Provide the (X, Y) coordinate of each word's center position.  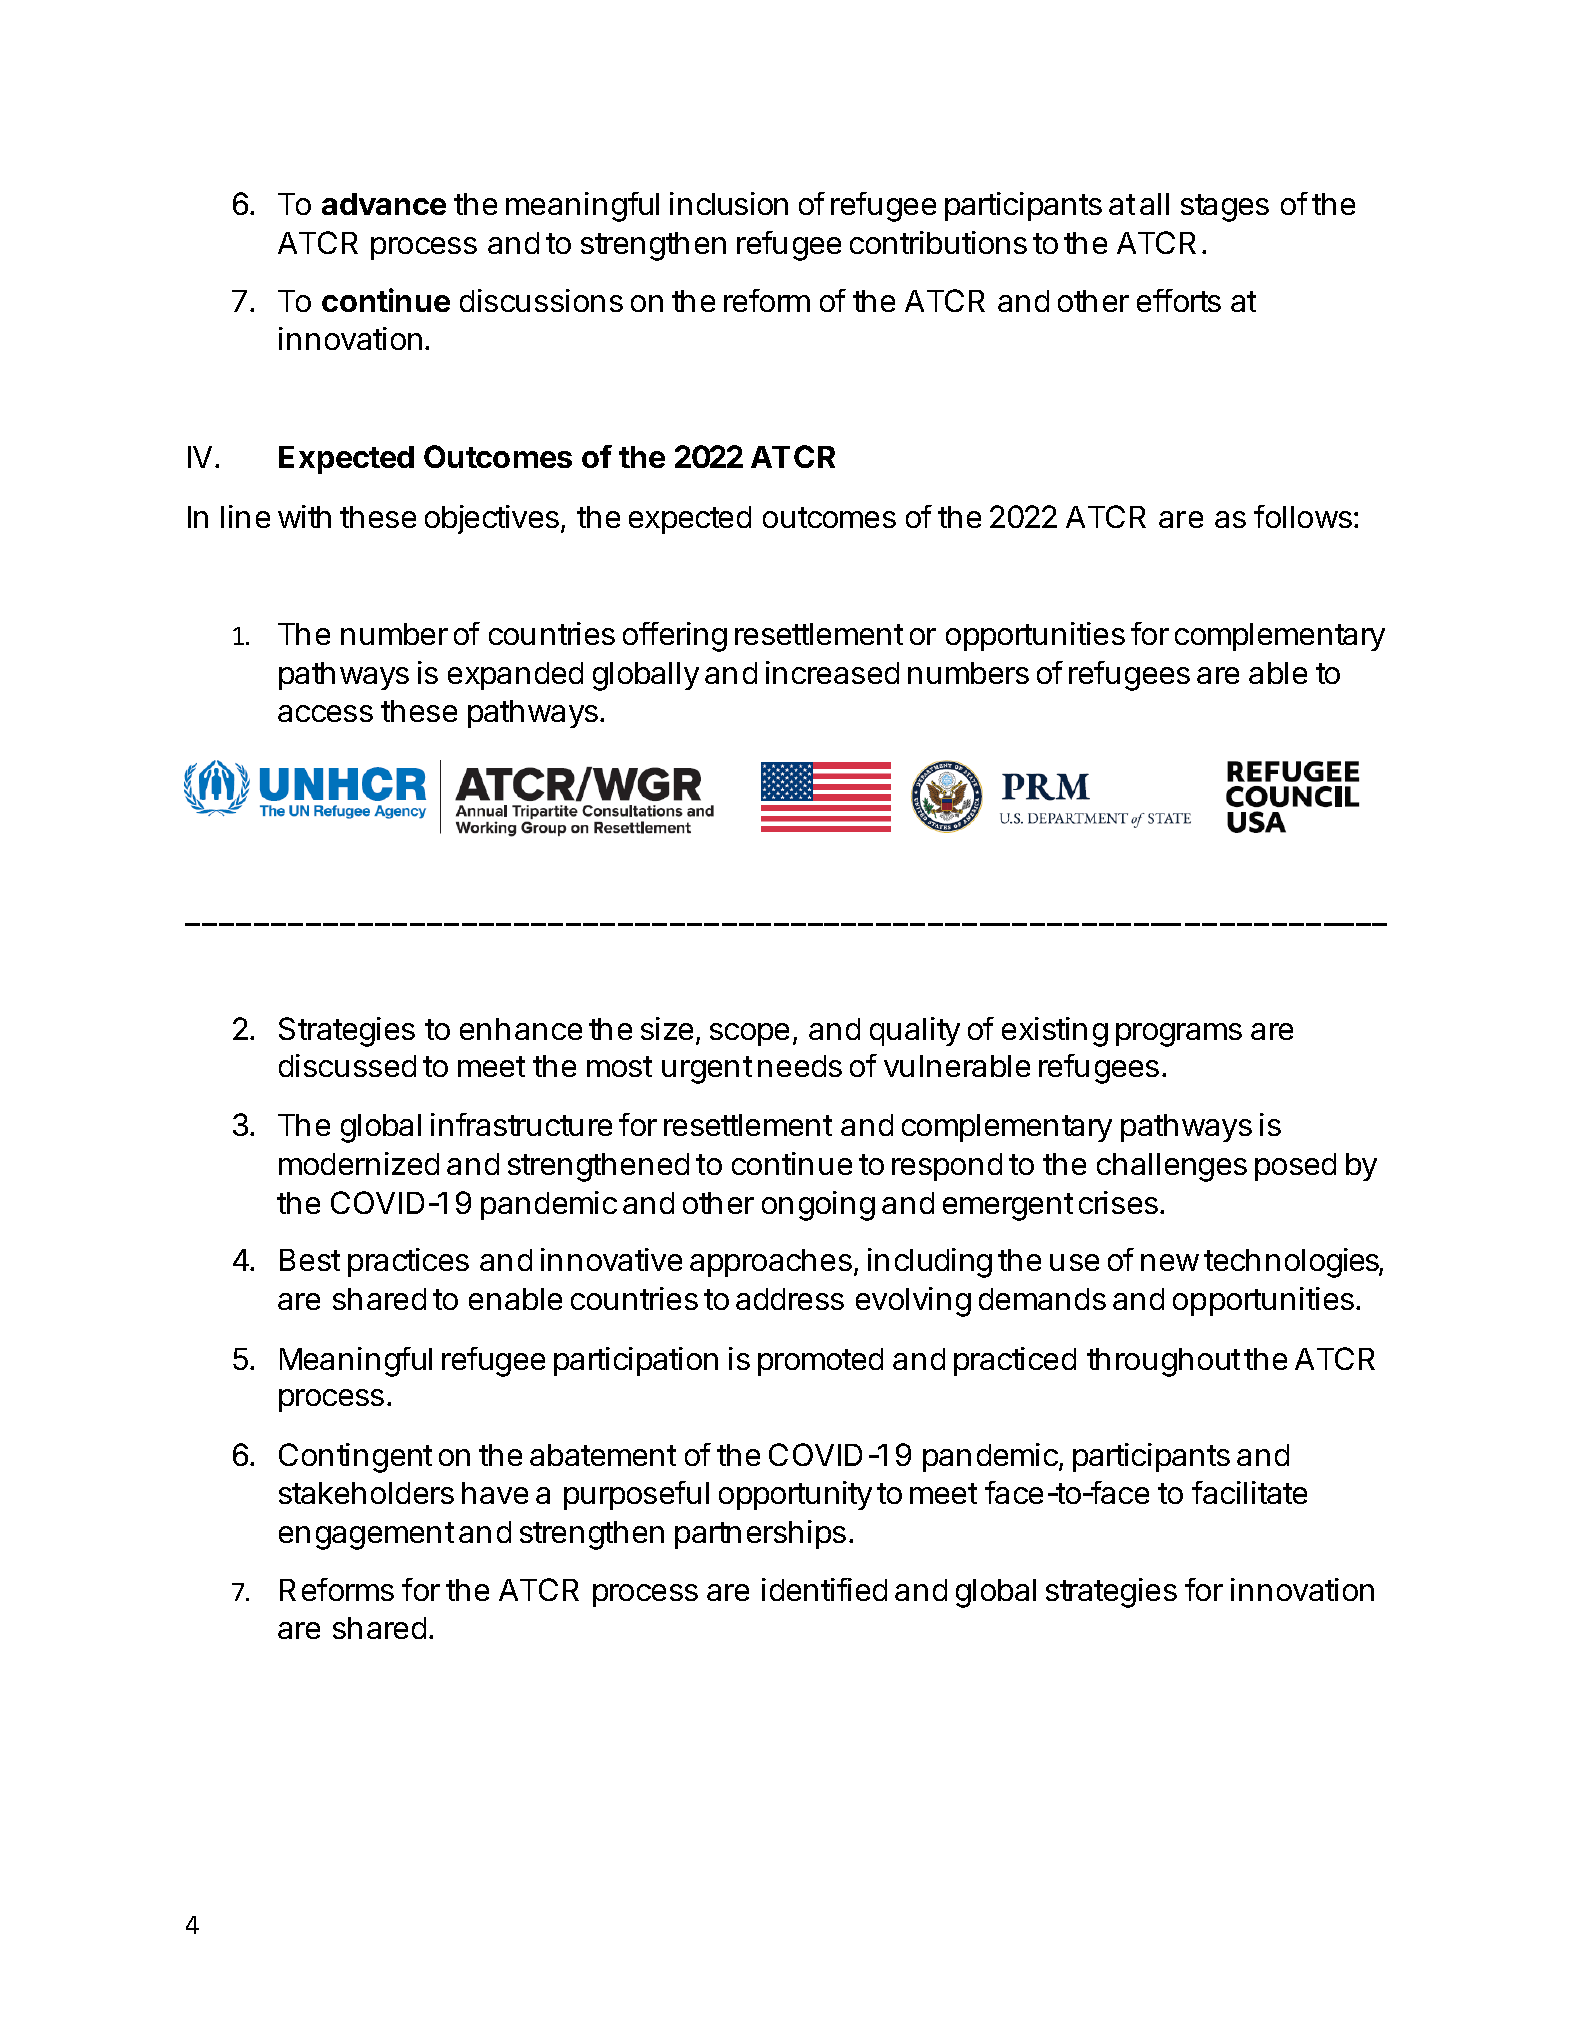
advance (384, 204)
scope (749, 1034)
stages (1225, 208)
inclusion (729, 203)
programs (1179, 1035)
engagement (366, 1536)
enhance (521, 1029)
